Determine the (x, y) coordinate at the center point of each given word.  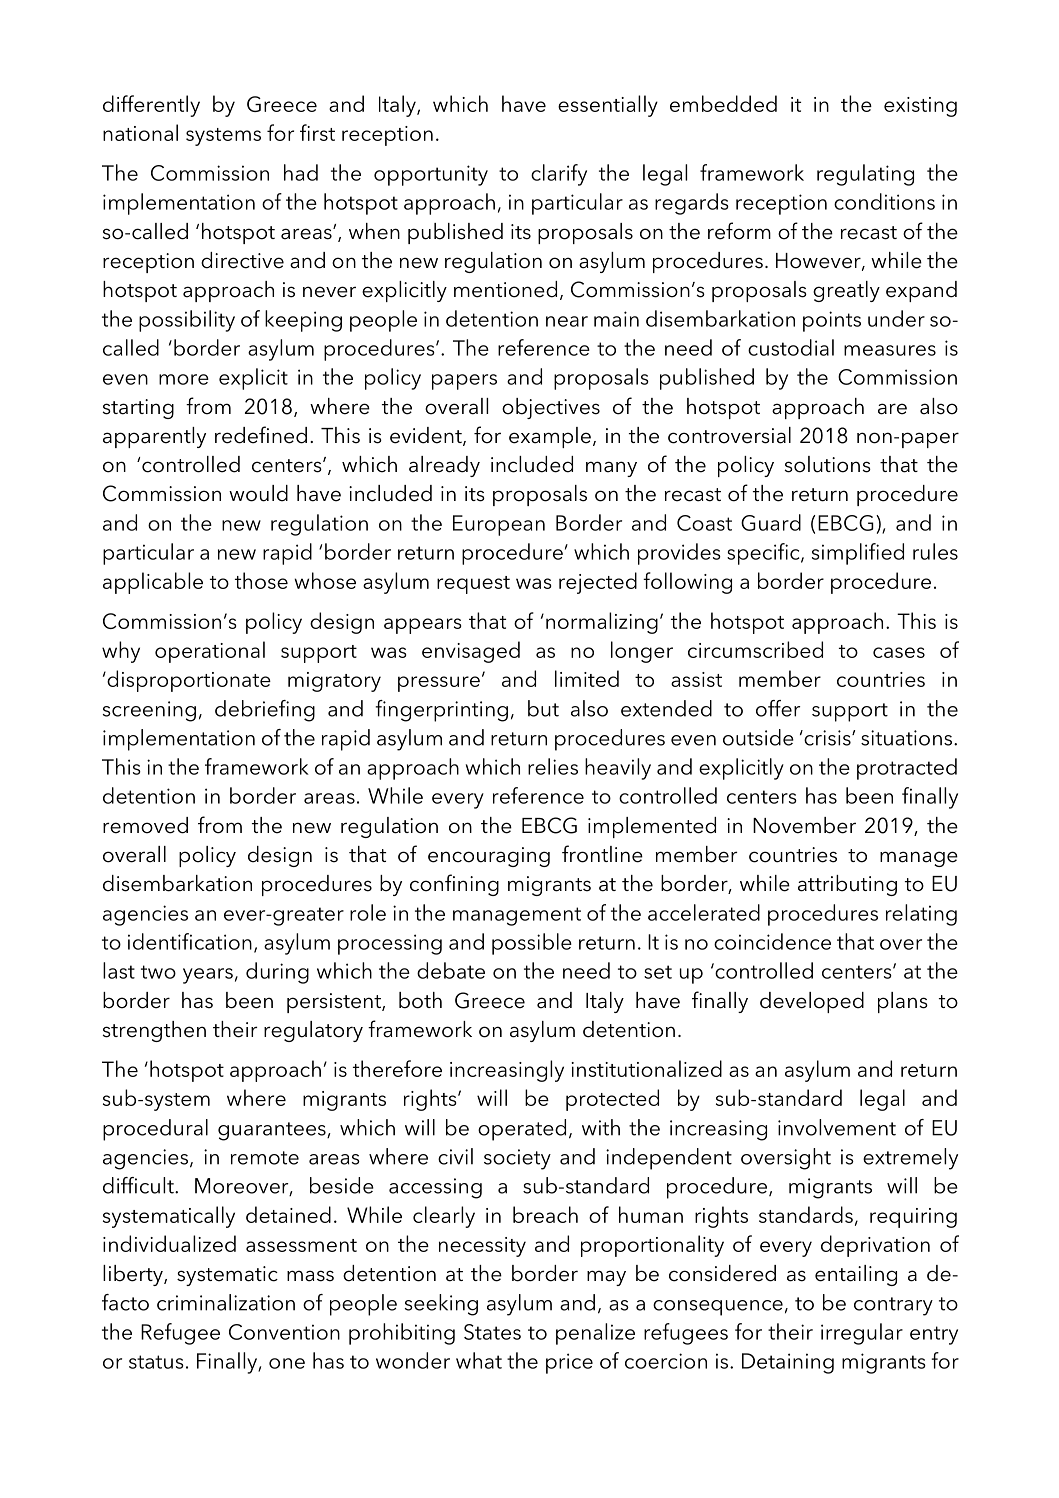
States (492, 1332)
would (258, 493)
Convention (284, 1332)
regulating (865, 175)
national (140, 132)
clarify (559, 175)
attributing (847, 885)
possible (532, 944)
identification (190, 941)
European (499, 525)
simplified (858, 554)
